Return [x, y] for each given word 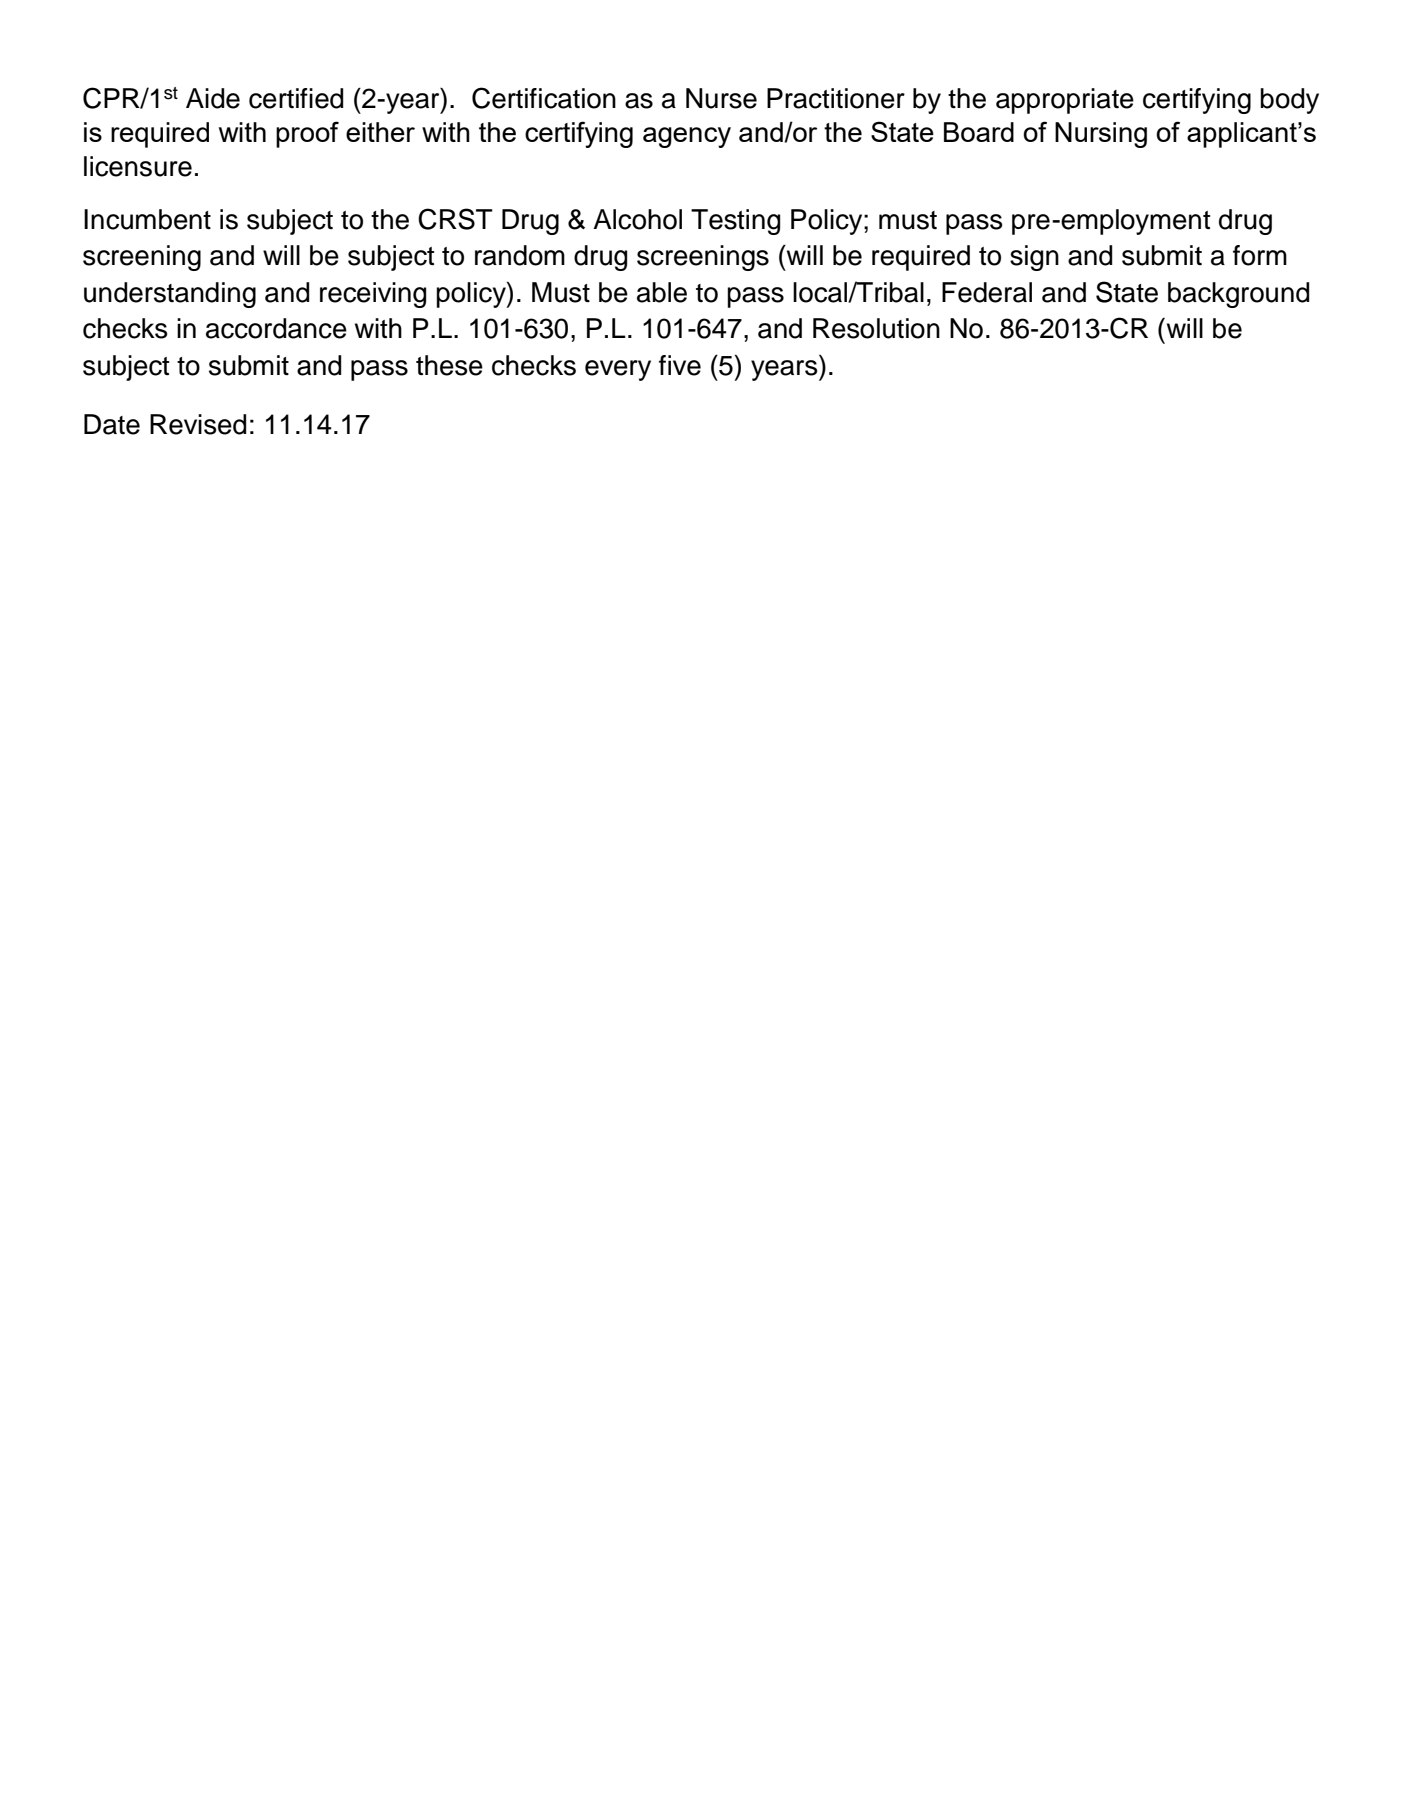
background [1238, 295]
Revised [198, 424]
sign [1034, 258]
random [520, 255]
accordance [276, 328]
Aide [213, 98]
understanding [170, 295]
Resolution [876, 328]
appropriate [1065, 101]
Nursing [1101, 135]
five [680, 365]
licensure [138, 166]
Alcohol [637, 219]
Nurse [721, 98]
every [618, 370]
